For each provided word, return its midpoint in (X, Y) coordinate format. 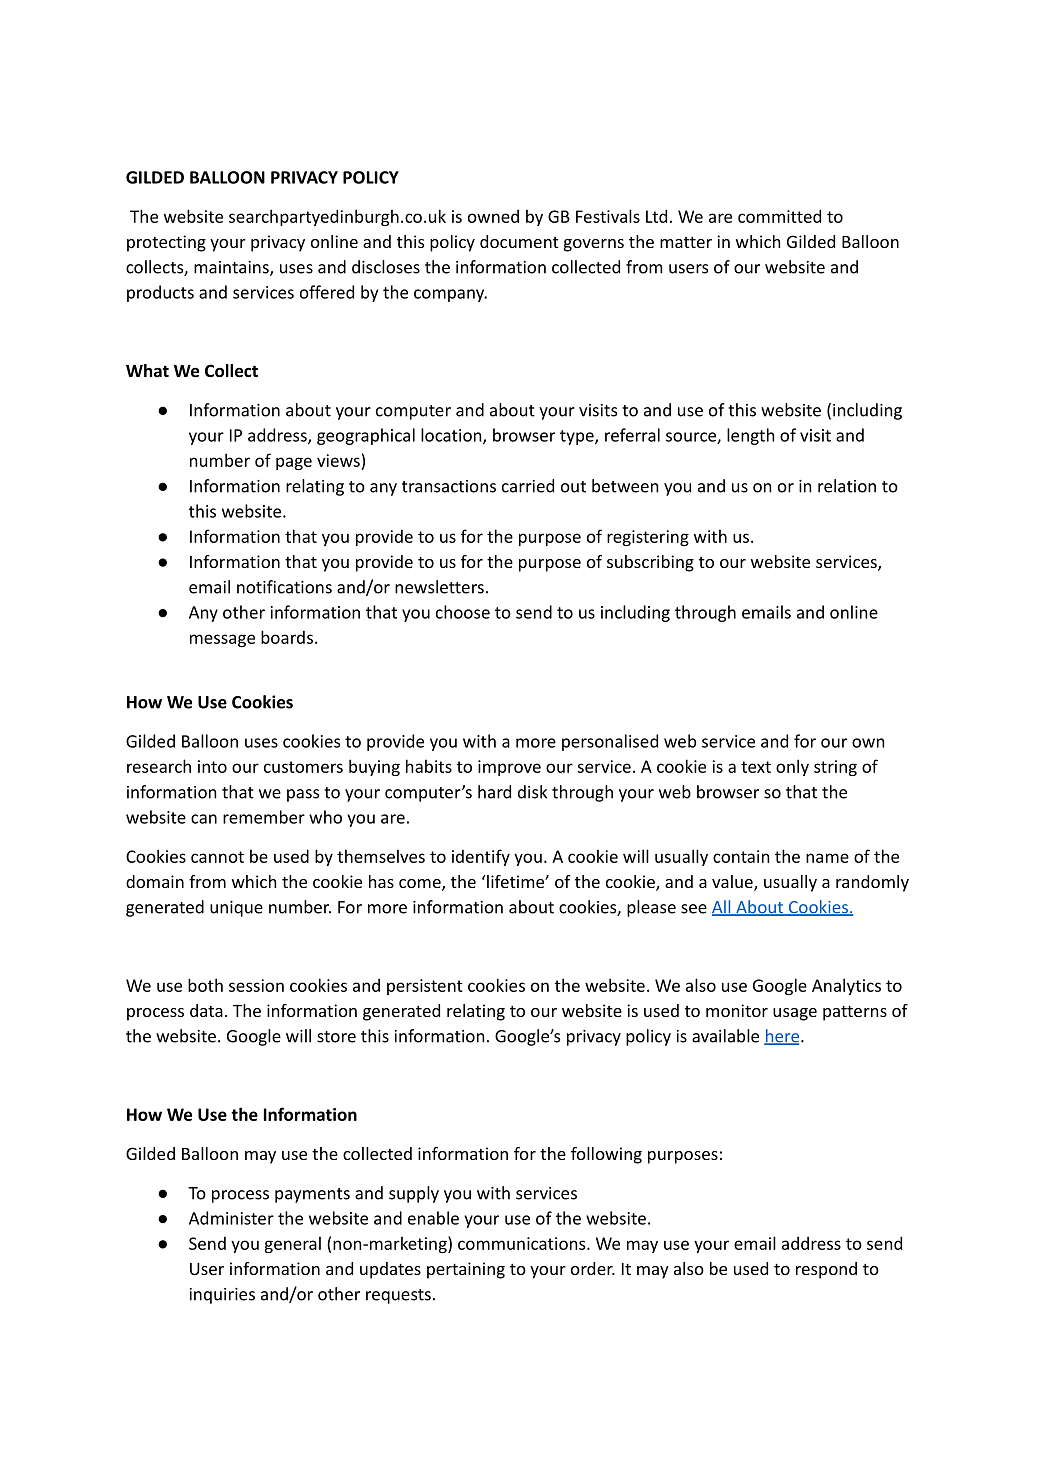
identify (481, 857)
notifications (284, 587)
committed (779, 216)
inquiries (222, 1296)
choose (463, 612)
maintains (232, 268)
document (519, 241)
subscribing (650, 563)
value (733, 883)
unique (236, 909)
